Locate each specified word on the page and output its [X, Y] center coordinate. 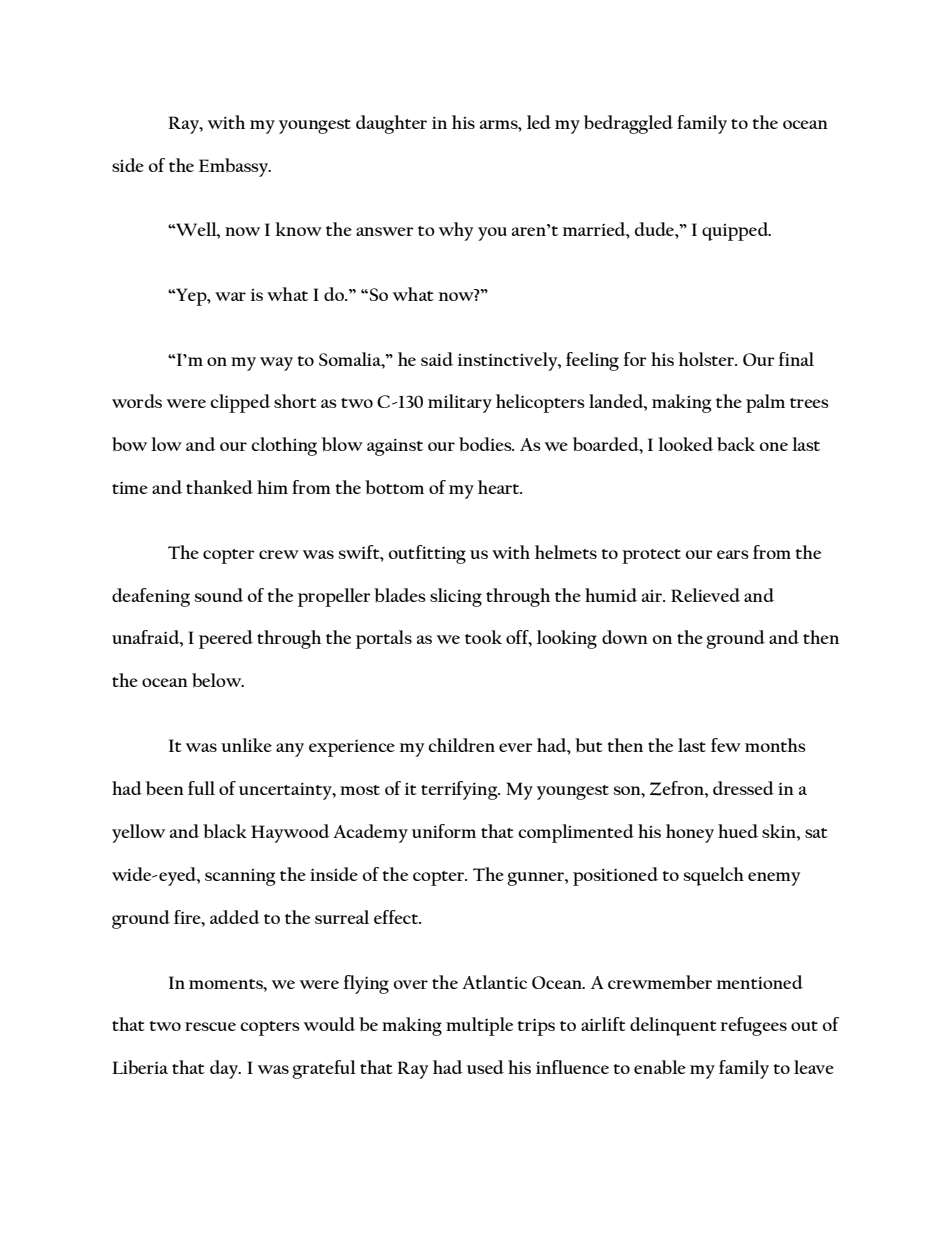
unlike [246, 745]
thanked [219, 487]
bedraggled [628, 124]
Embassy [235, 167]
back [736, 444]
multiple [479, 1026]
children [461, 745]
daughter [391, 124]
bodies [486, 444]
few [726, 745]
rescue [210, 1026]
